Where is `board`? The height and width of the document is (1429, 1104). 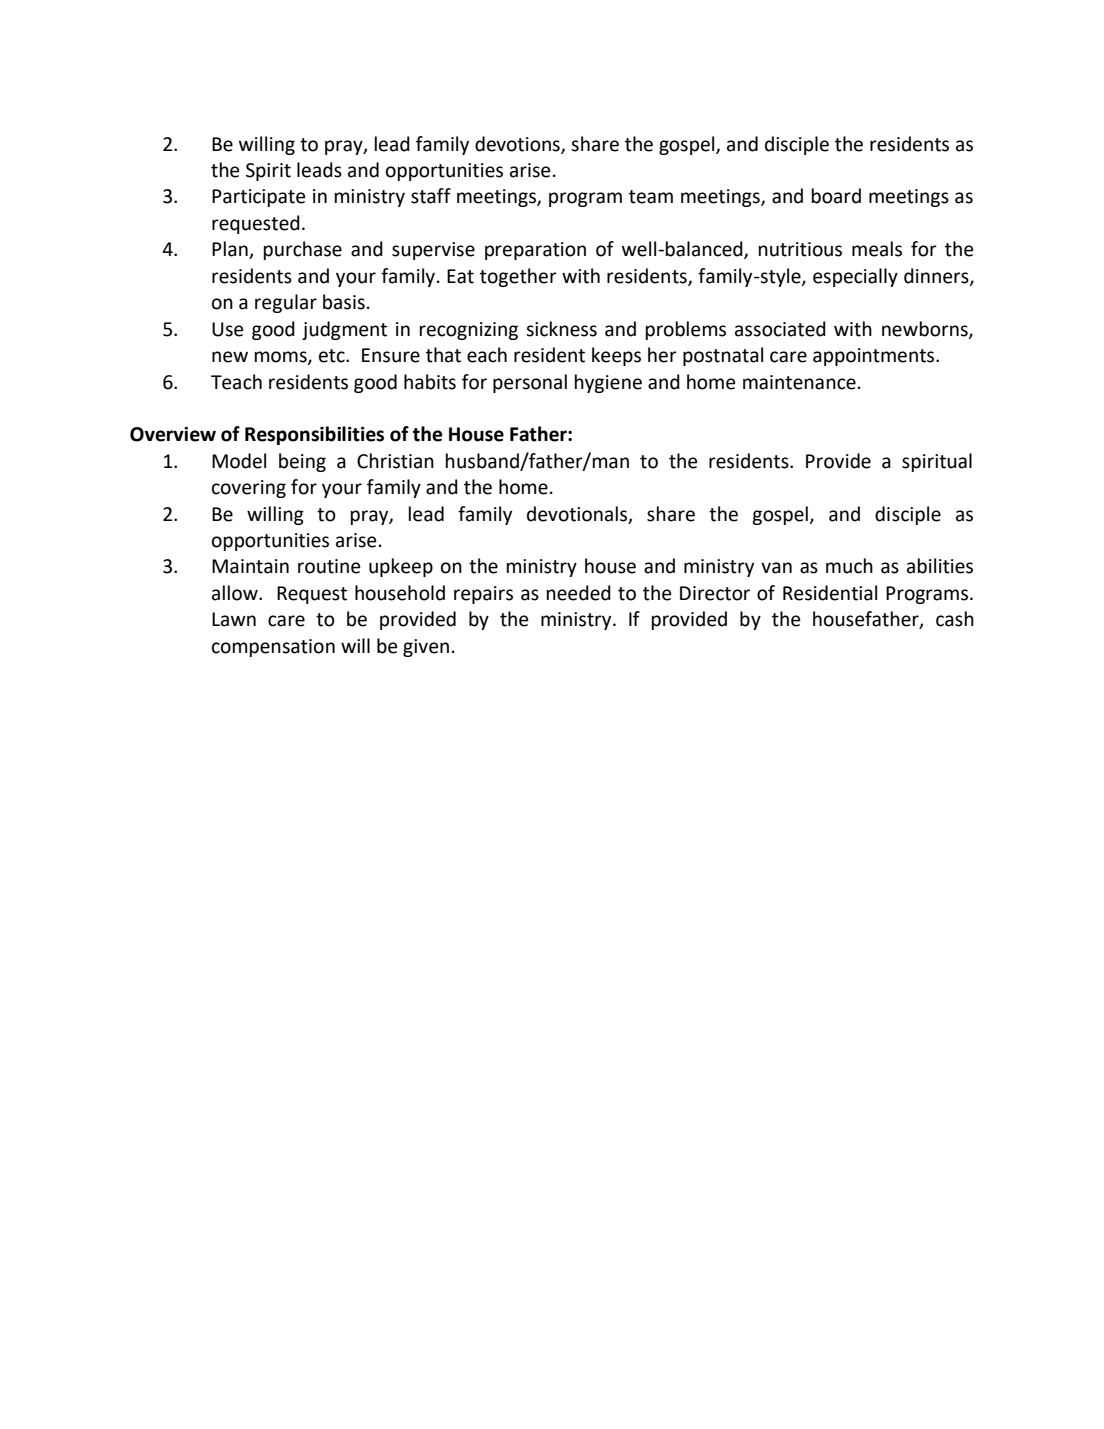
board is located at coordinates (836, 196).
